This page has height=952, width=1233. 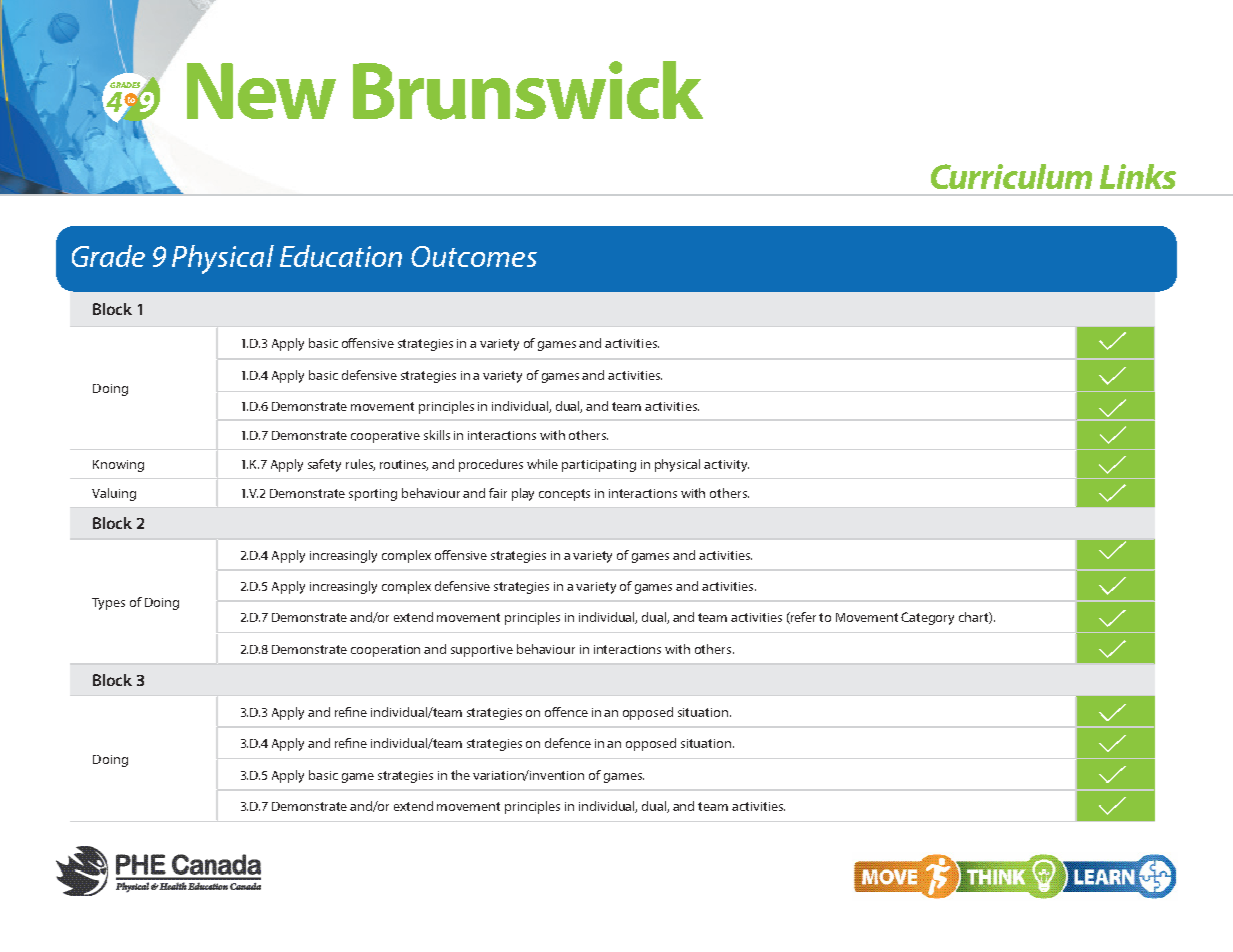 What do you see at coordinates (474, 256) in the page?
I see `Outcomes` at bounding box center [474, 256].
